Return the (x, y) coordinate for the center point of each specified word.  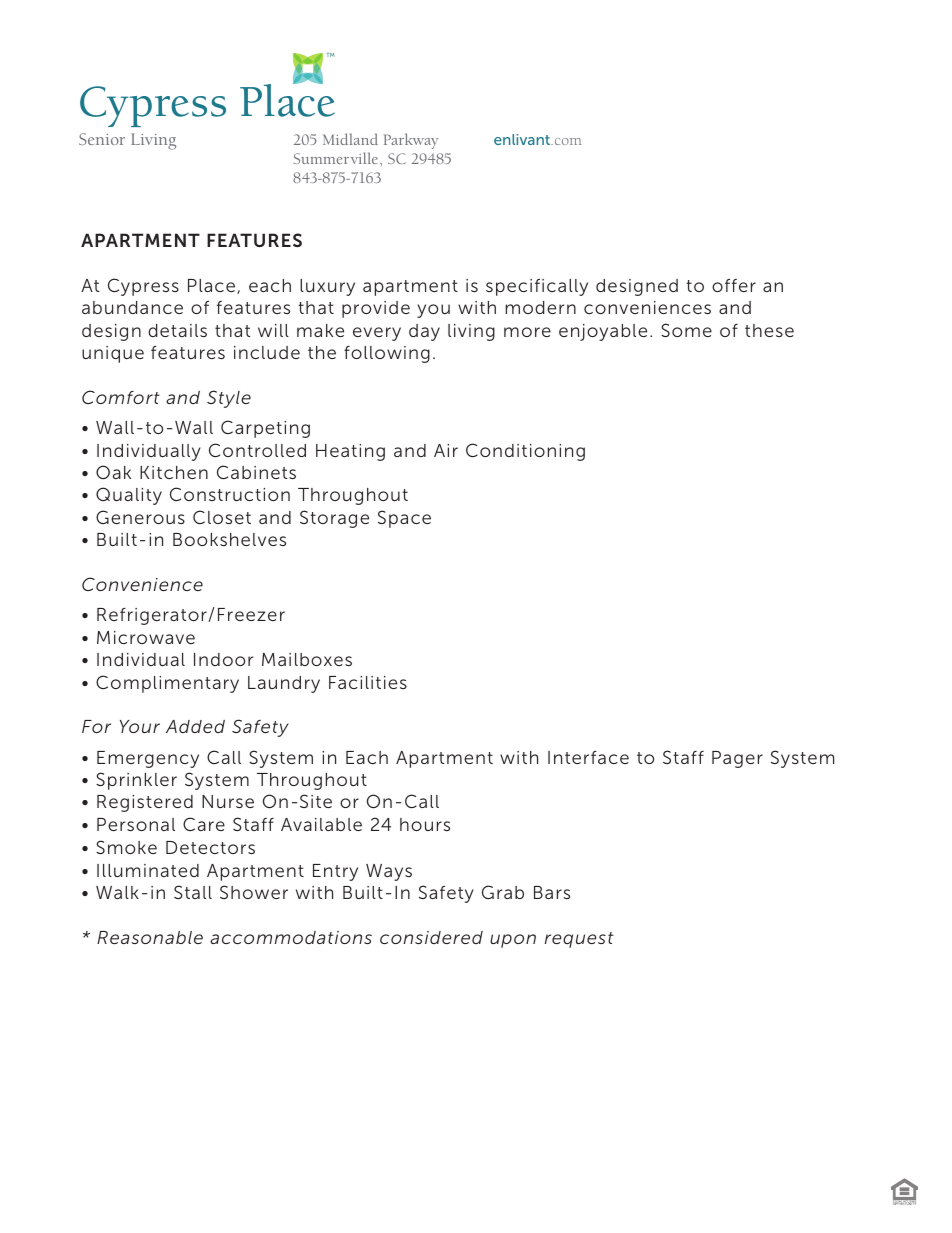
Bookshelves (229, 539)
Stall (193, 892)
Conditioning (525, 452)
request (579, 940)
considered (431, 937)
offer (734, 285)
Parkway (411, 141)
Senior (102, 139)
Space (404, 519)
